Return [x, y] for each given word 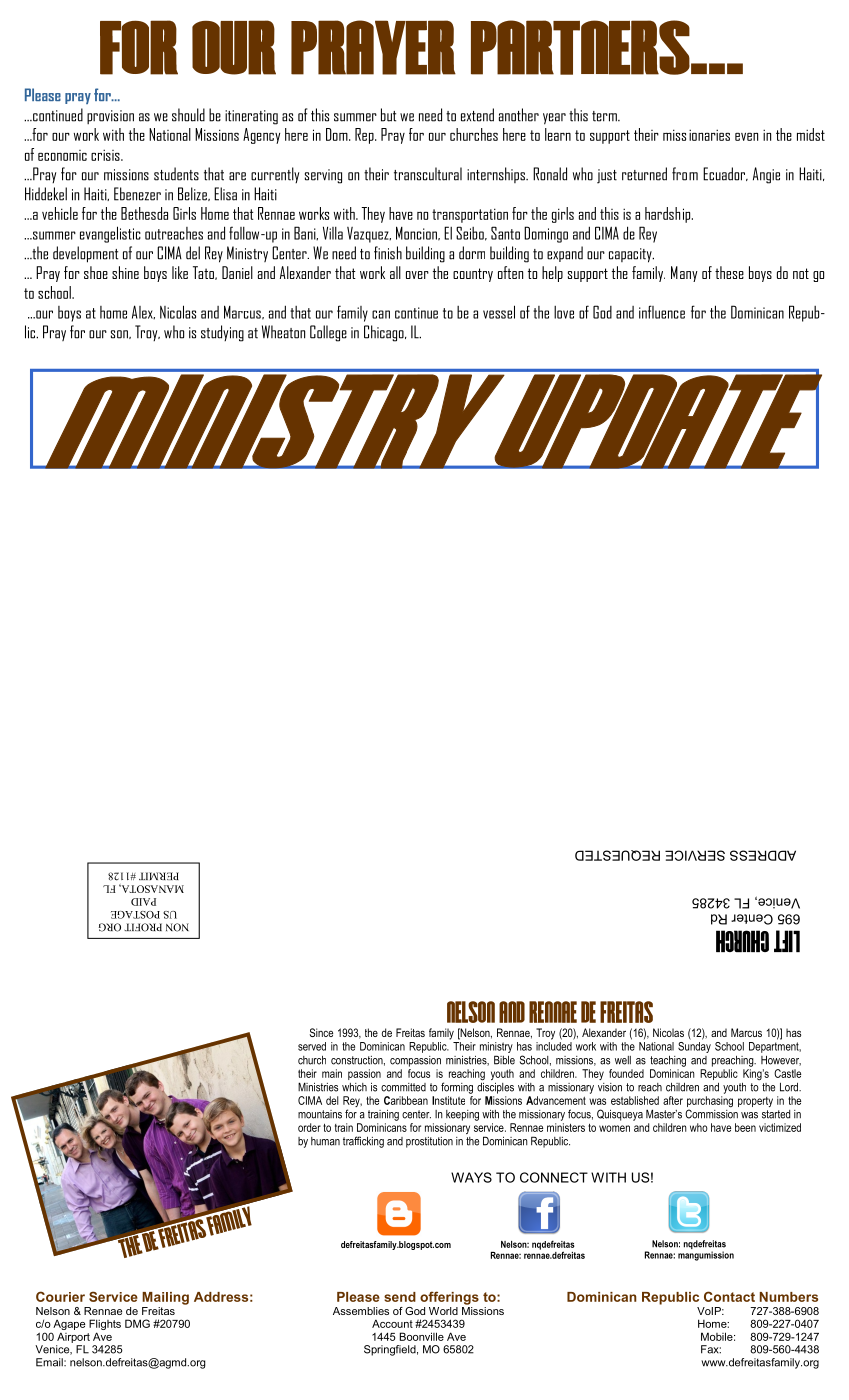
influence [662, 312]
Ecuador [725, 174]
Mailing [165, 1298]
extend [477, 115]
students [176, 174]
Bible [504, 1060]
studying [222, 333]
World [443, 1311]
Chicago [385, 333]
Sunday [694, 1046]
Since [321, 1032]
